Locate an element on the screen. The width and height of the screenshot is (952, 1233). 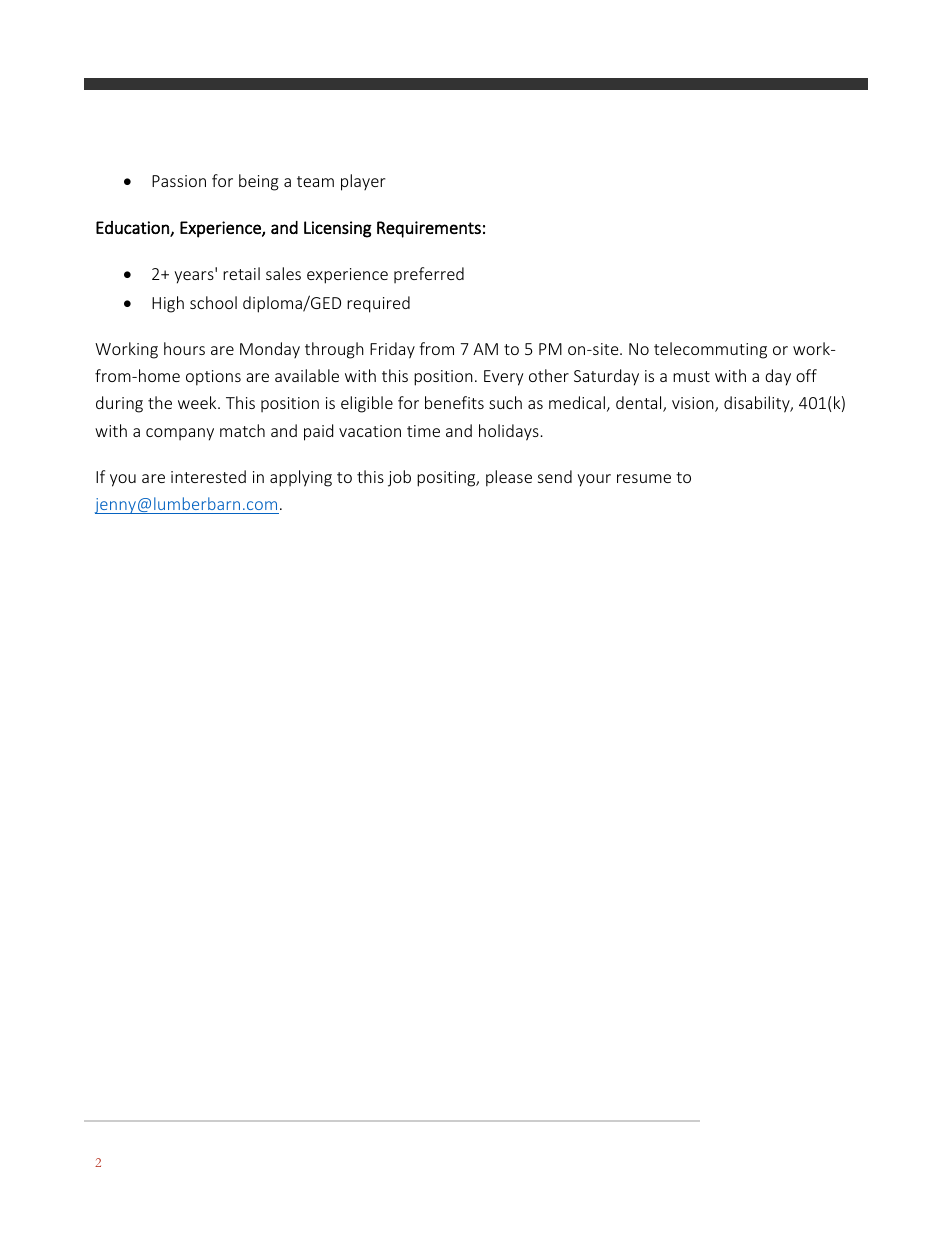
interested is located at coordinates (208, 476).
